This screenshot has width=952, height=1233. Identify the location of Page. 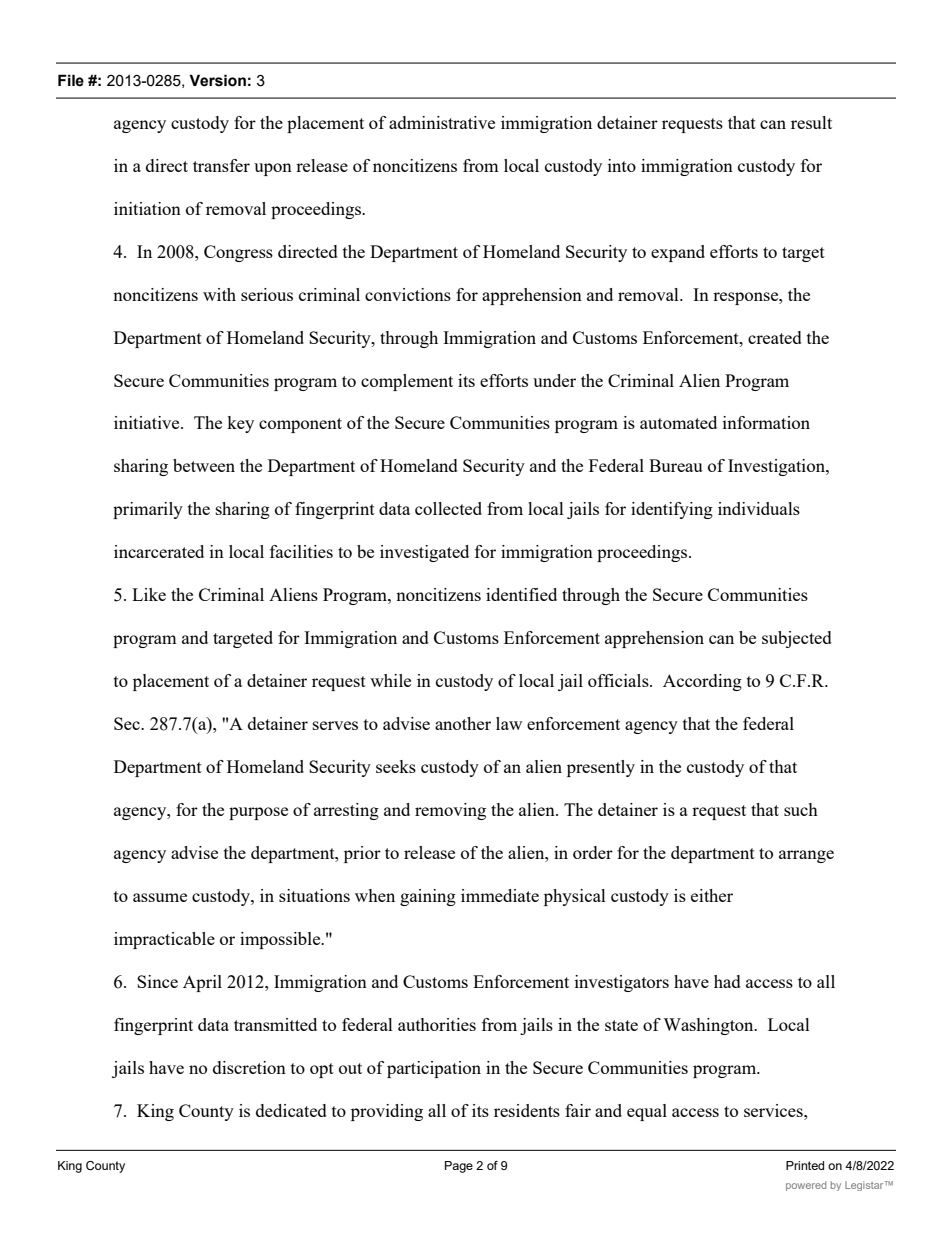
(459, 1167).
